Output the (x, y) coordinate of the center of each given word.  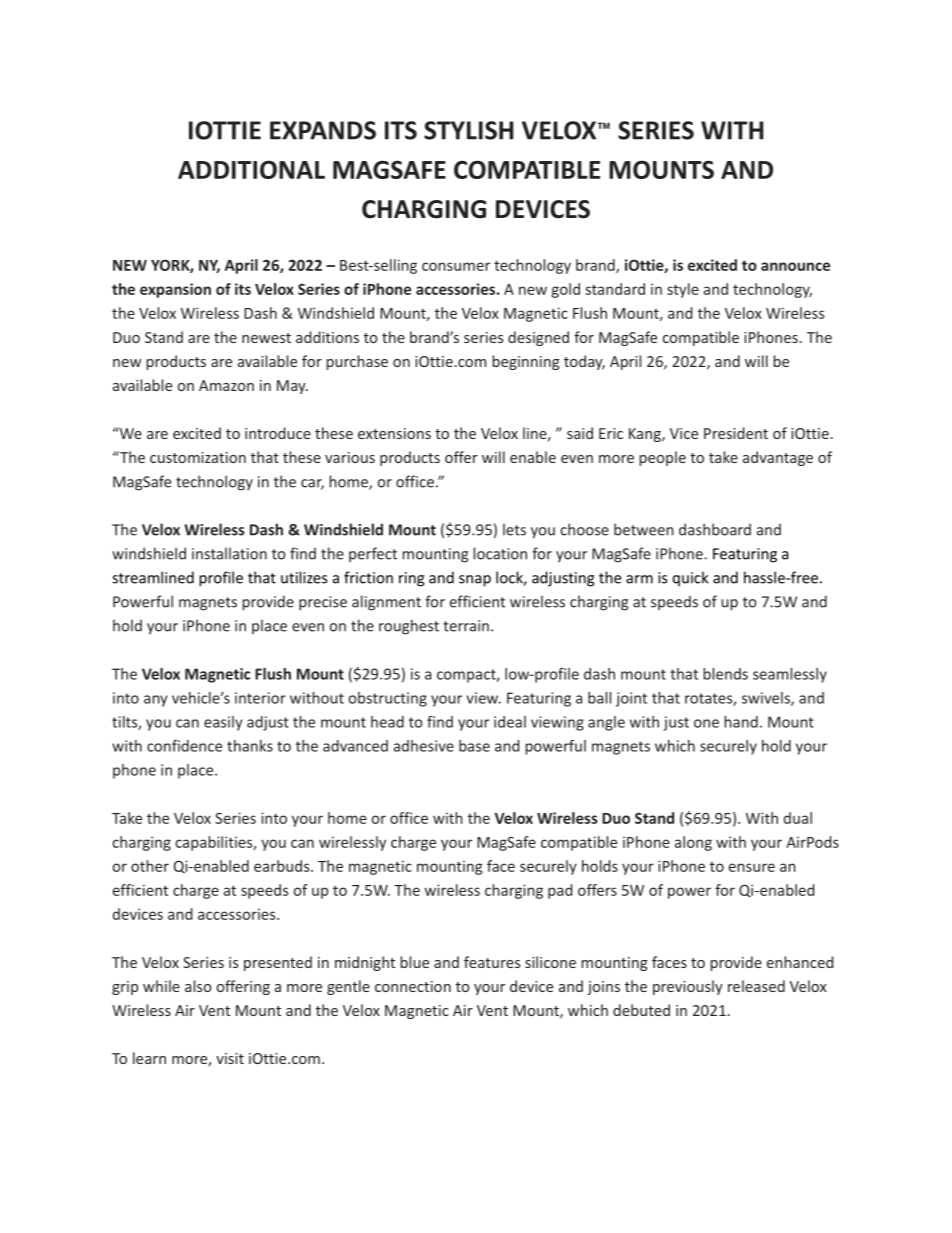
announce (795, 266)
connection (413, 986)
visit (230, 1058)
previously (688, 987)
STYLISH (469, 130)
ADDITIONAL (251, 169)
